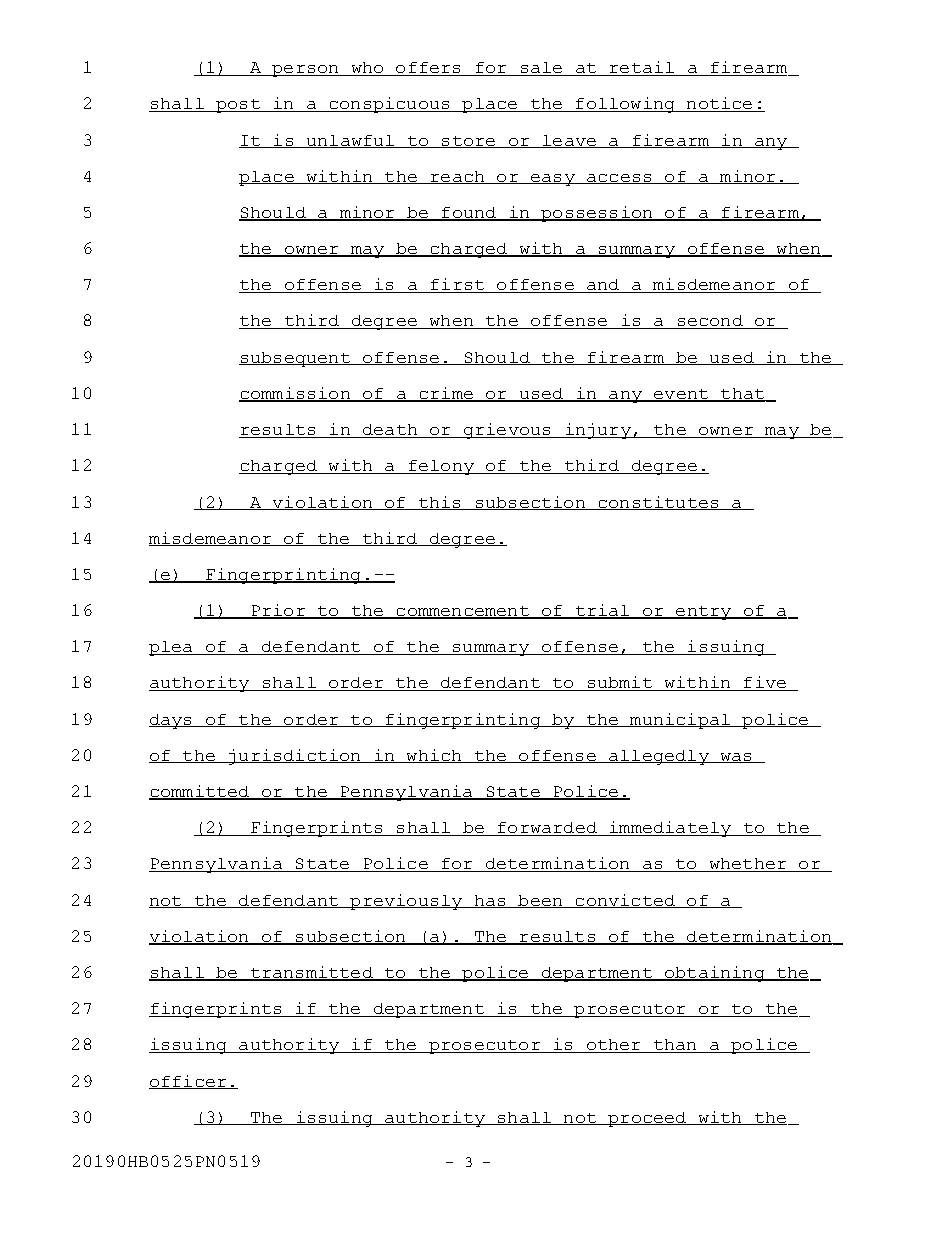 The image size is (952, 1233). Describe the element at coordinates (468, 142) in the screenshot. I see `store` at that location.
